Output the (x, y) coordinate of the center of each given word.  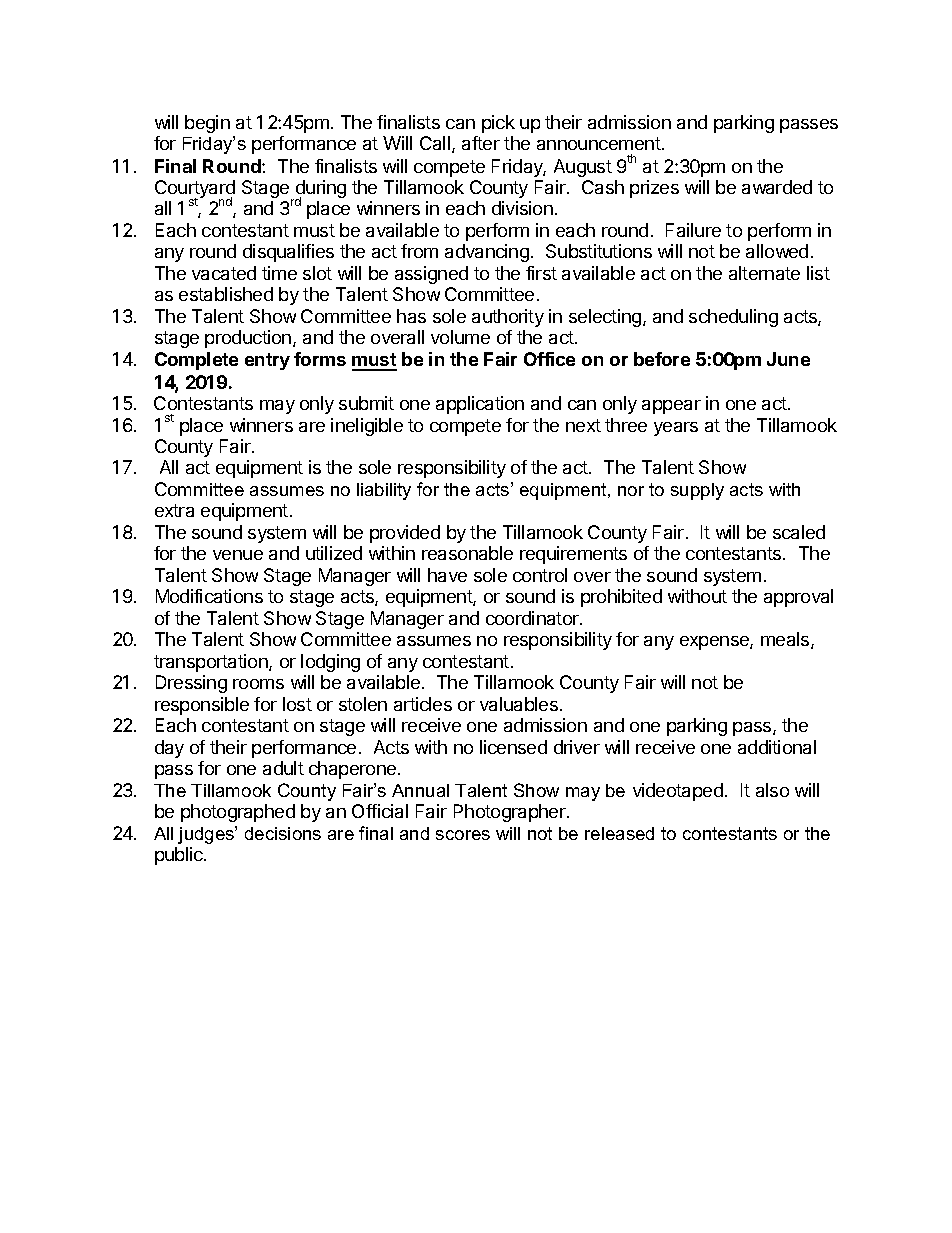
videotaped (678, 792)
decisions (283, 833)
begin (207, 124)
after (481, 143)
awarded (777, 187)
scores (463, 835)
